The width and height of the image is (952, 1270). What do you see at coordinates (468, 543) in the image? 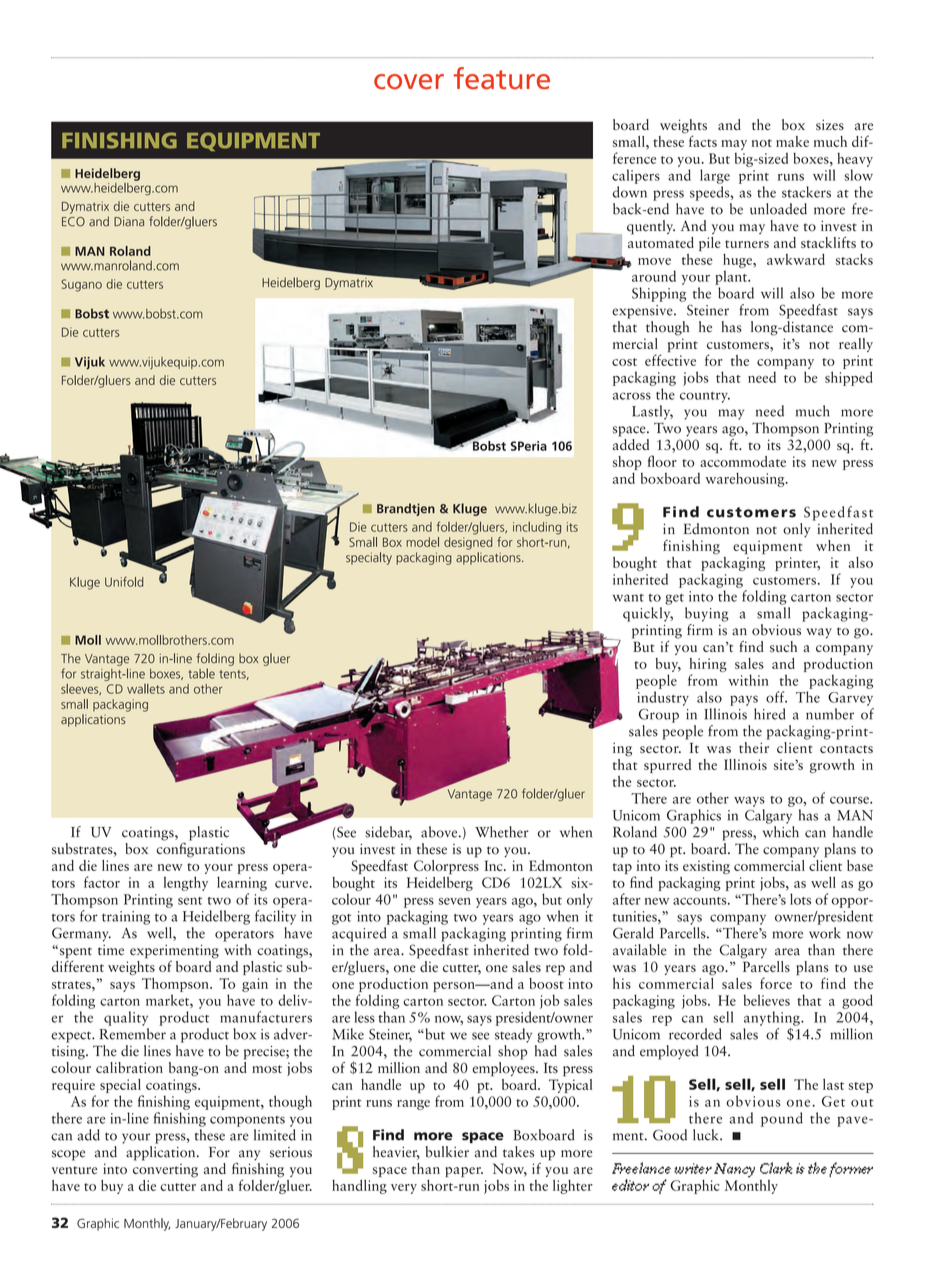
I see `designed` at bounding box center [468, 543].
